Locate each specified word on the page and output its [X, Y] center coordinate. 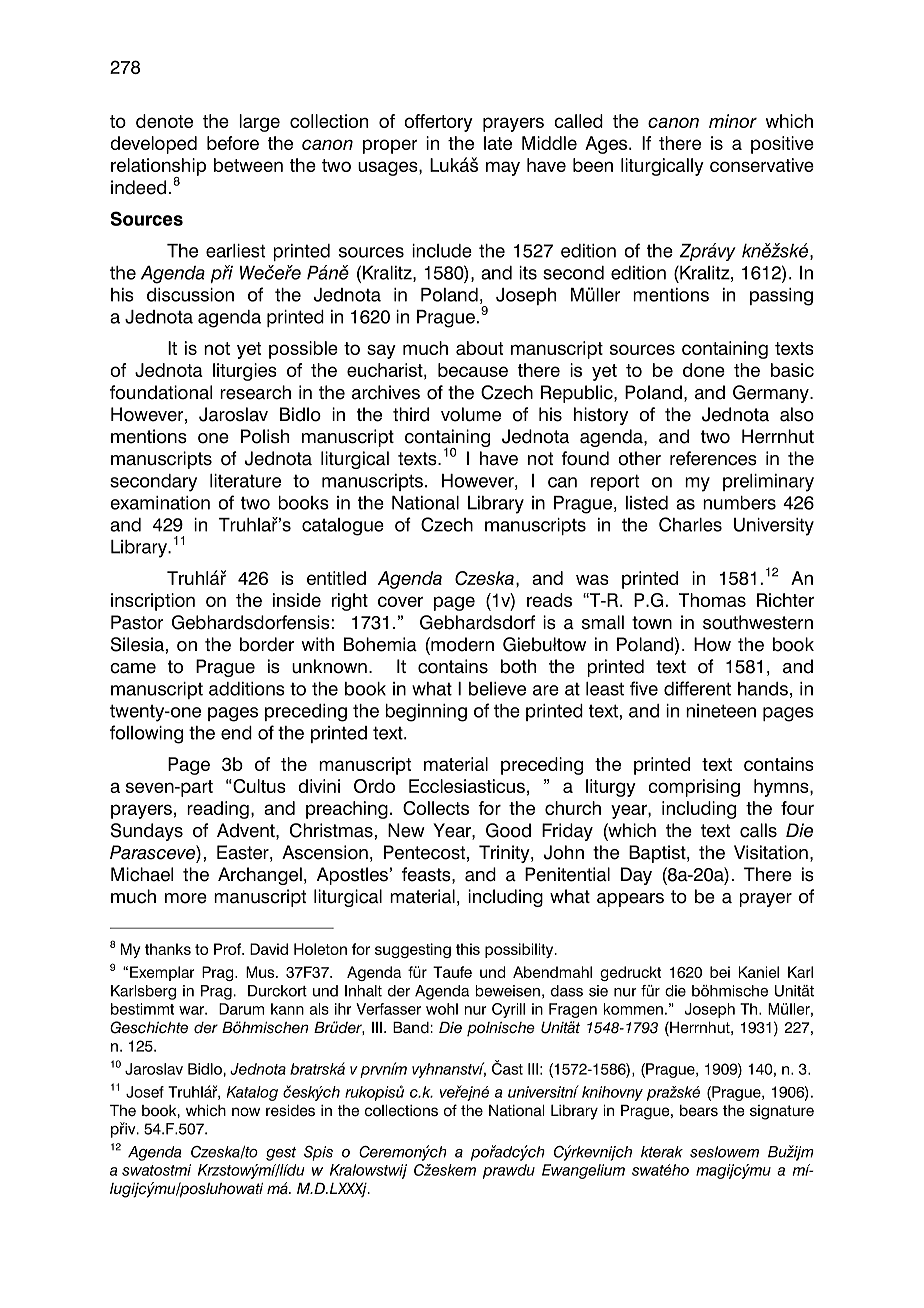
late [498, 143]
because [473, 370]
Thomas [712, 600]
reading [218, 810]
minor [733, 121]
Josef [145, 1092]
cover [400, 601]
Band [412, 1028]
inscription [153, 602]
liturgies [245, 372]
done [704, 370]
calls [758, 830]
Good [508, 830]
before [233, 143]
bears [699, 1111]
